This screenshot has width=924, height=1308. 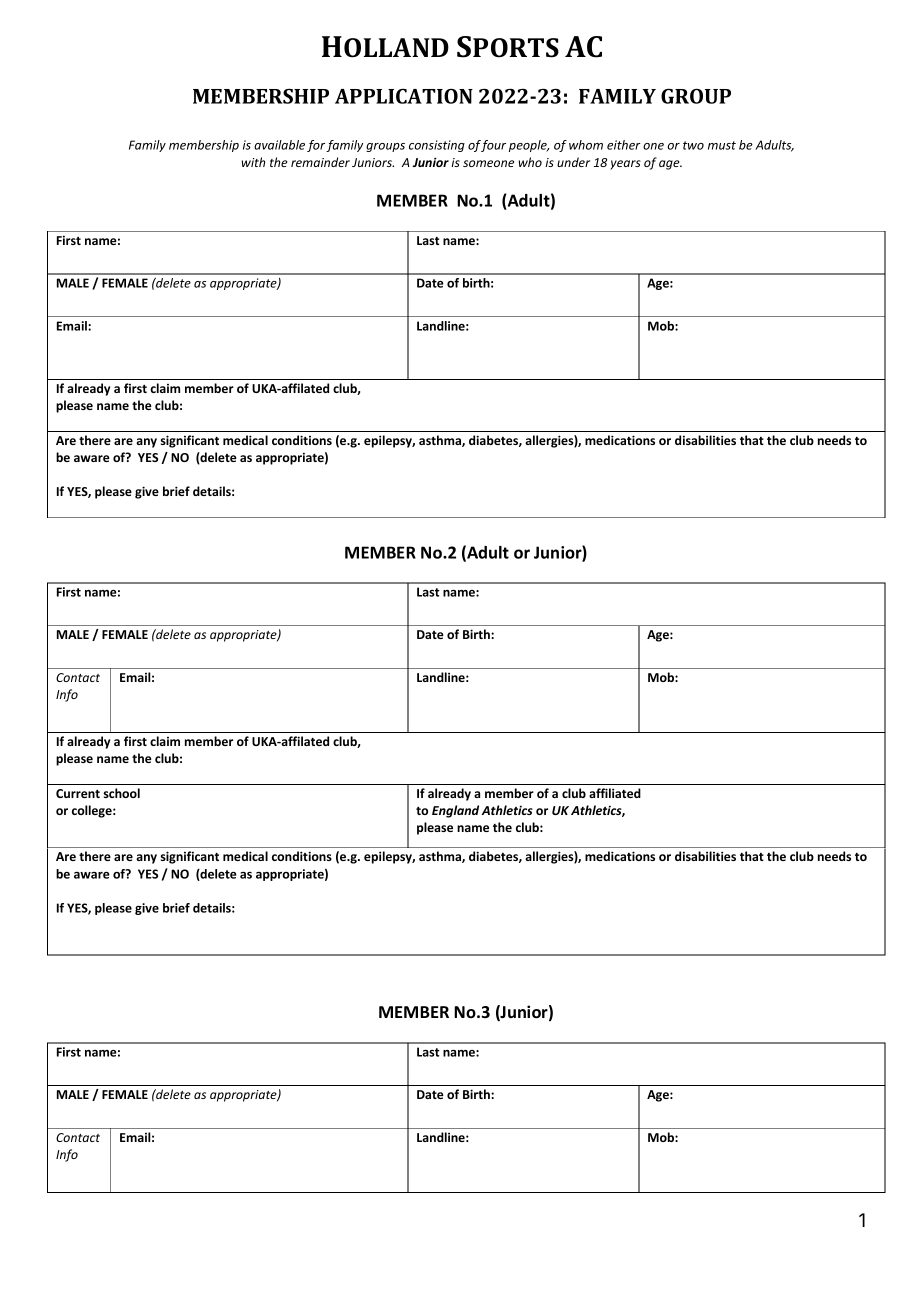 I want to click on for, so click(x=316, y=146).
